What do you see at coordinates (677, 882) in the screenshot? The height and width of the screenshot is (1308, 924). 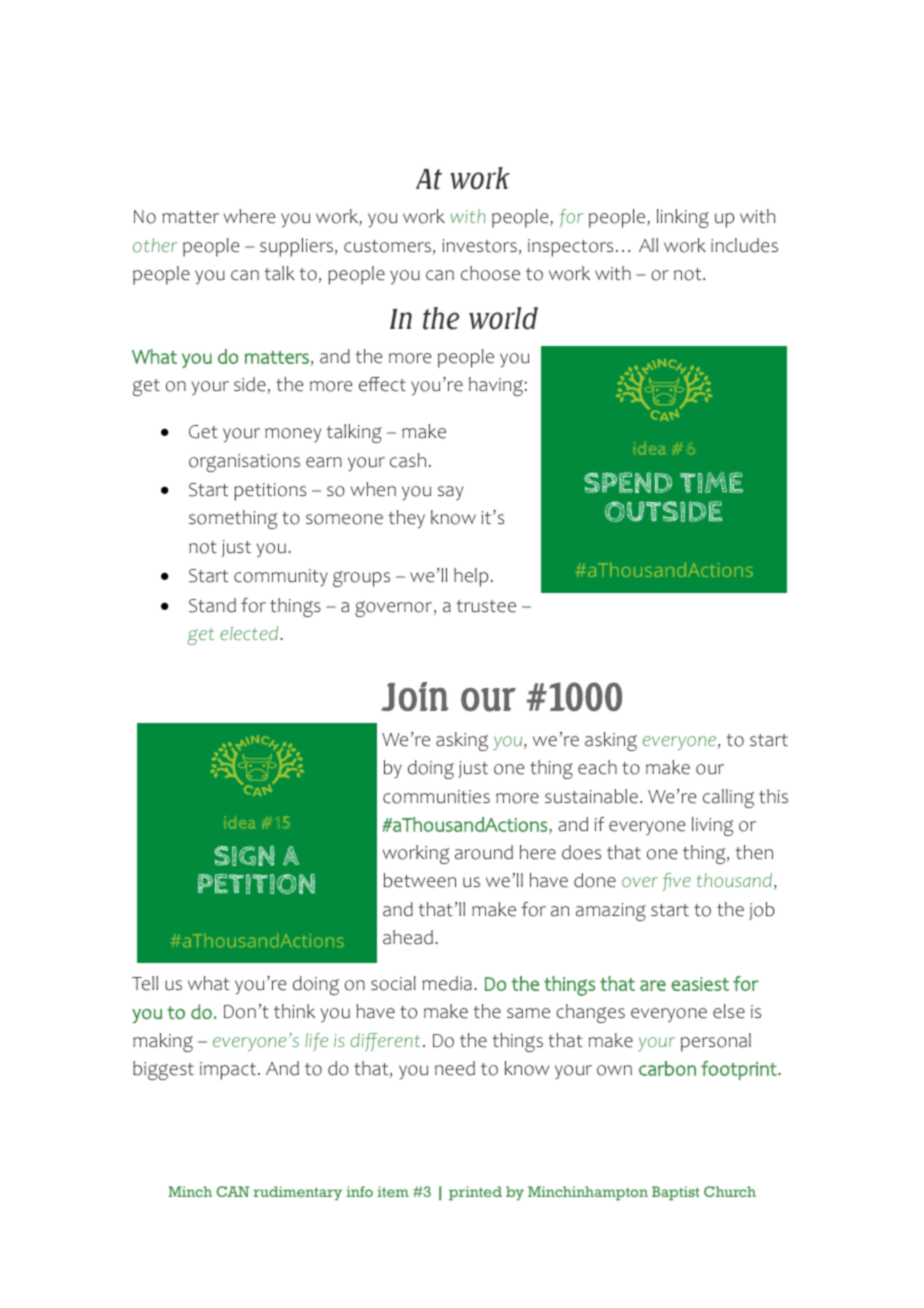 I see `five` at bounding box center [677, 882].
